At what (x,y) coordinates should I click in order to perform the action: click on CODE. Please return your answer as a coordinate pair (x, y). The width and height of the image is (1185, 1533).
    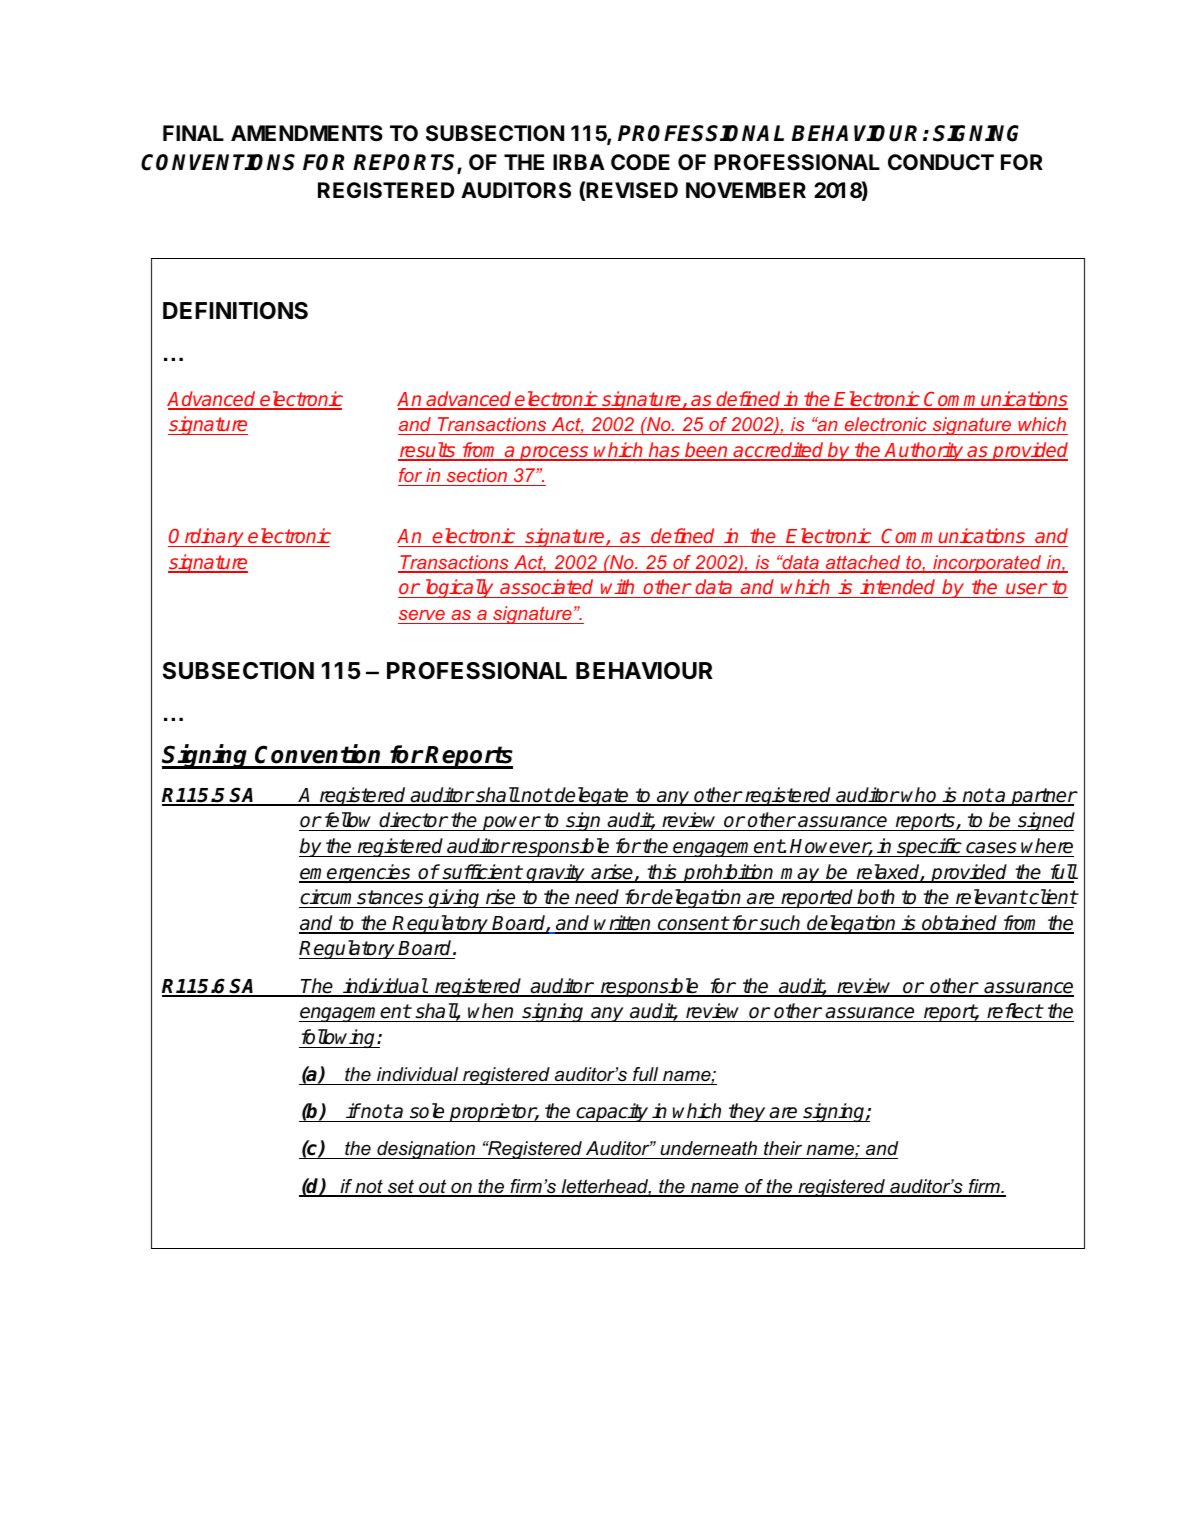
    Looking at the image, I should click on (640, 162).
